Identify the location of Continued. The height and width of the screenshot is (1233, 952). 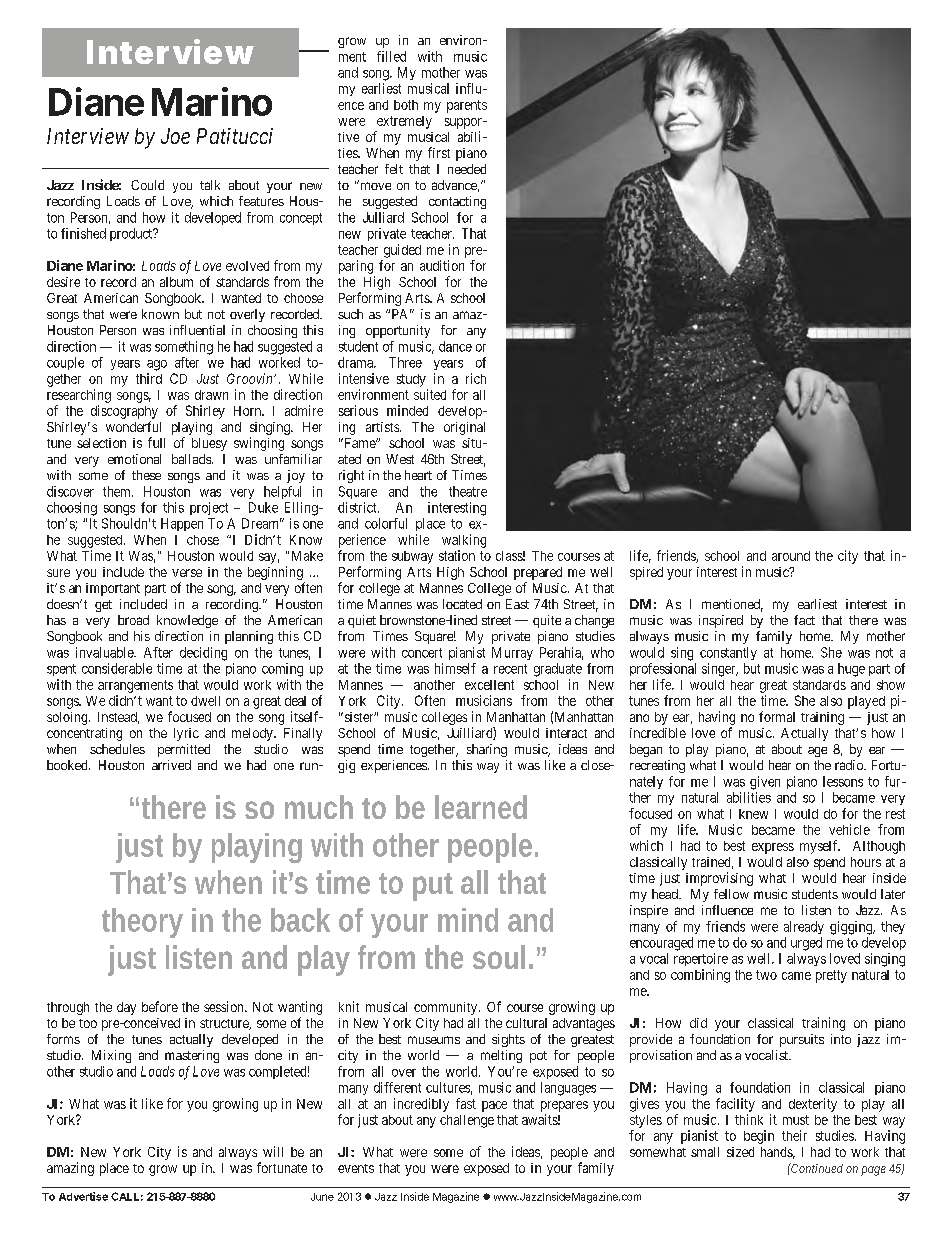
(816, 1168).
